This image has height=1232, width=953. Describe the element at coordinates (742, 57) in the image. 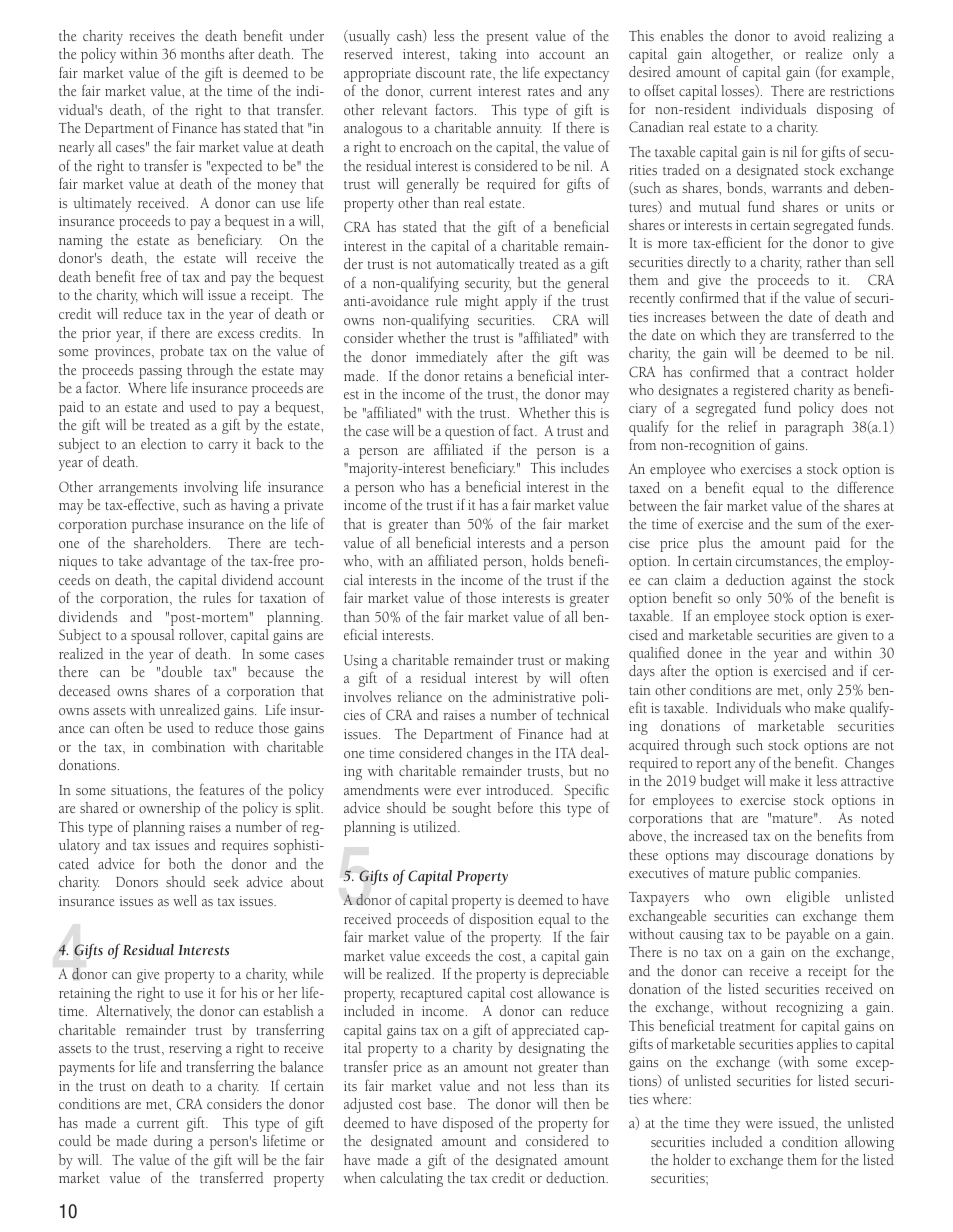

I see `altogether` at that location.
